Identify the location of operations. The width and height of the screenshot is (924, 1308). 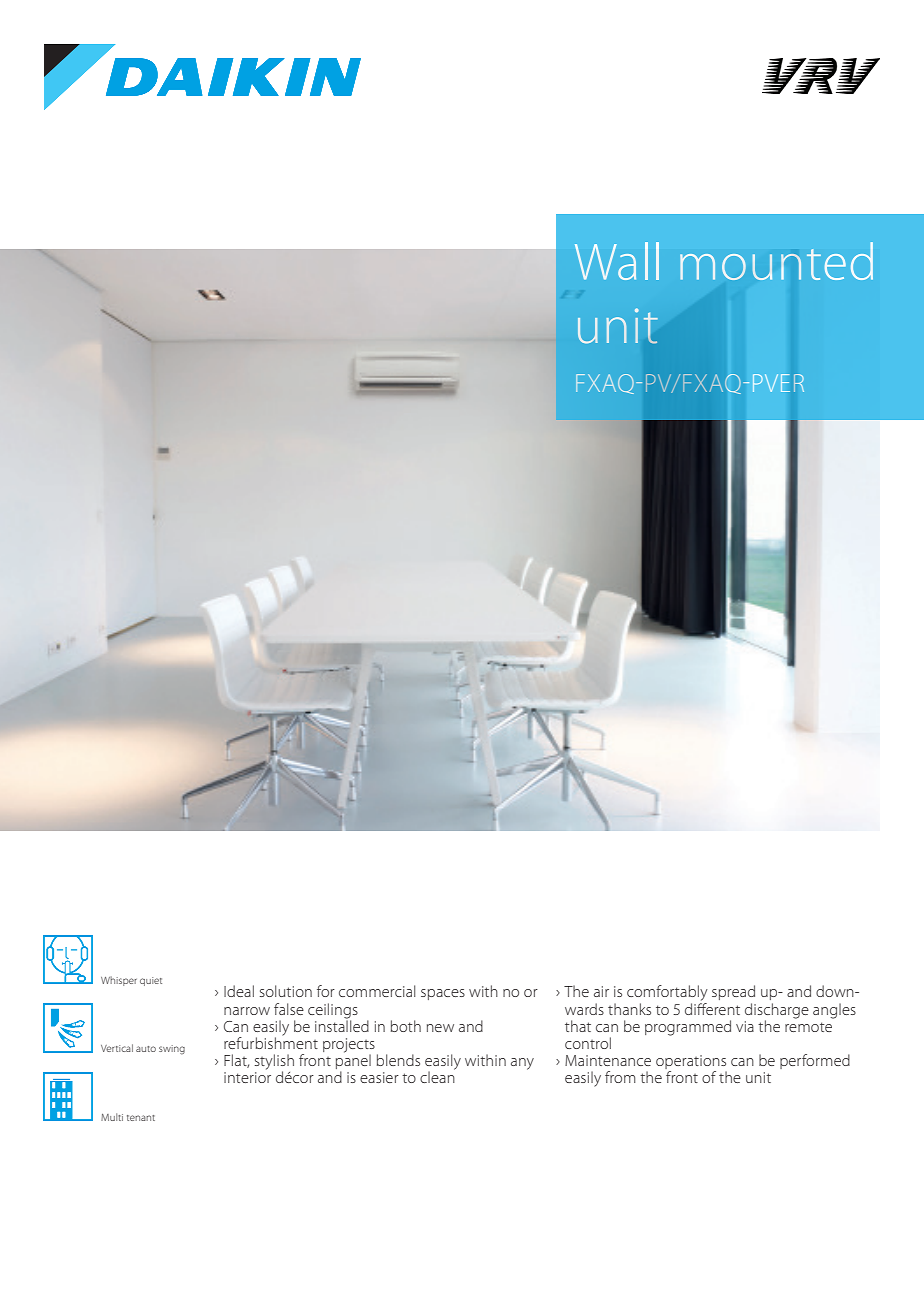
(691, 1062).
